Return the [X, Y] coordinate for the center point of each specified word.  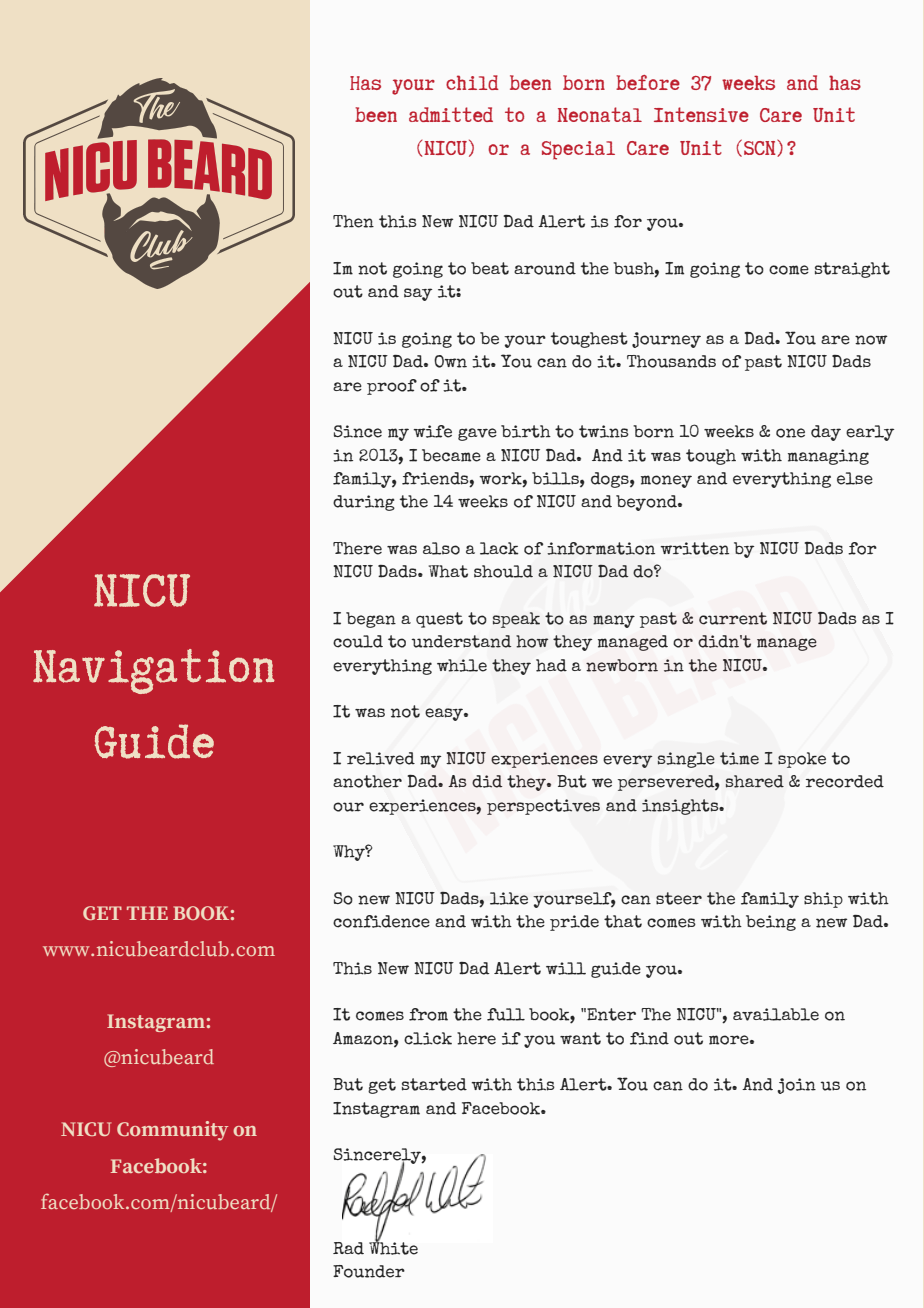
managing [828, 457]
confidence [381, 921]
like [509, 898]
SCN [761, 148]
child [472, 82]
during [364, 503]
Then [353, 221]
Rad [348, 1248]
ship [823, 900]
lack [499, 548]
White [393, 1247]
